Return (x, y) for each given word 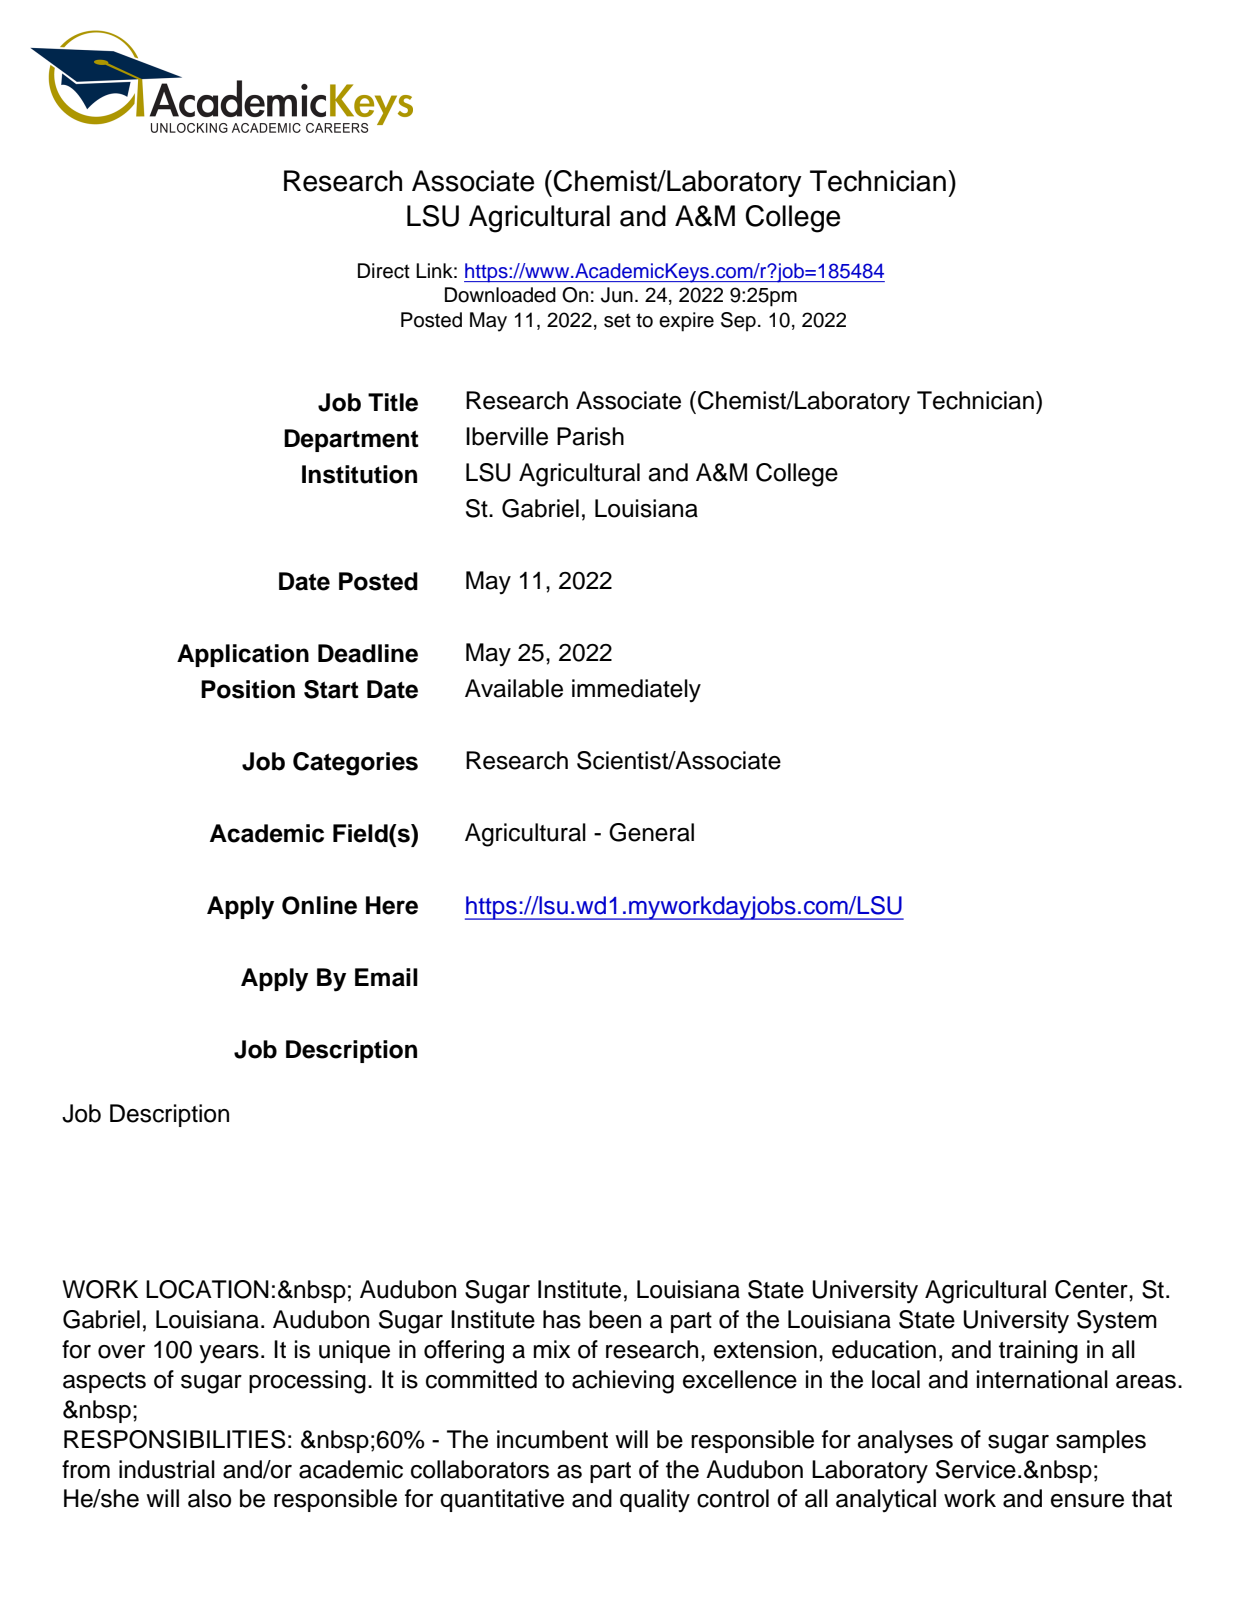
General (651, 832)
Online (319, 905)
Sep (738, 322)
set (617, 320)
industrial (167, 1469)
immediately (636, 690)
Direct (384, 271)
